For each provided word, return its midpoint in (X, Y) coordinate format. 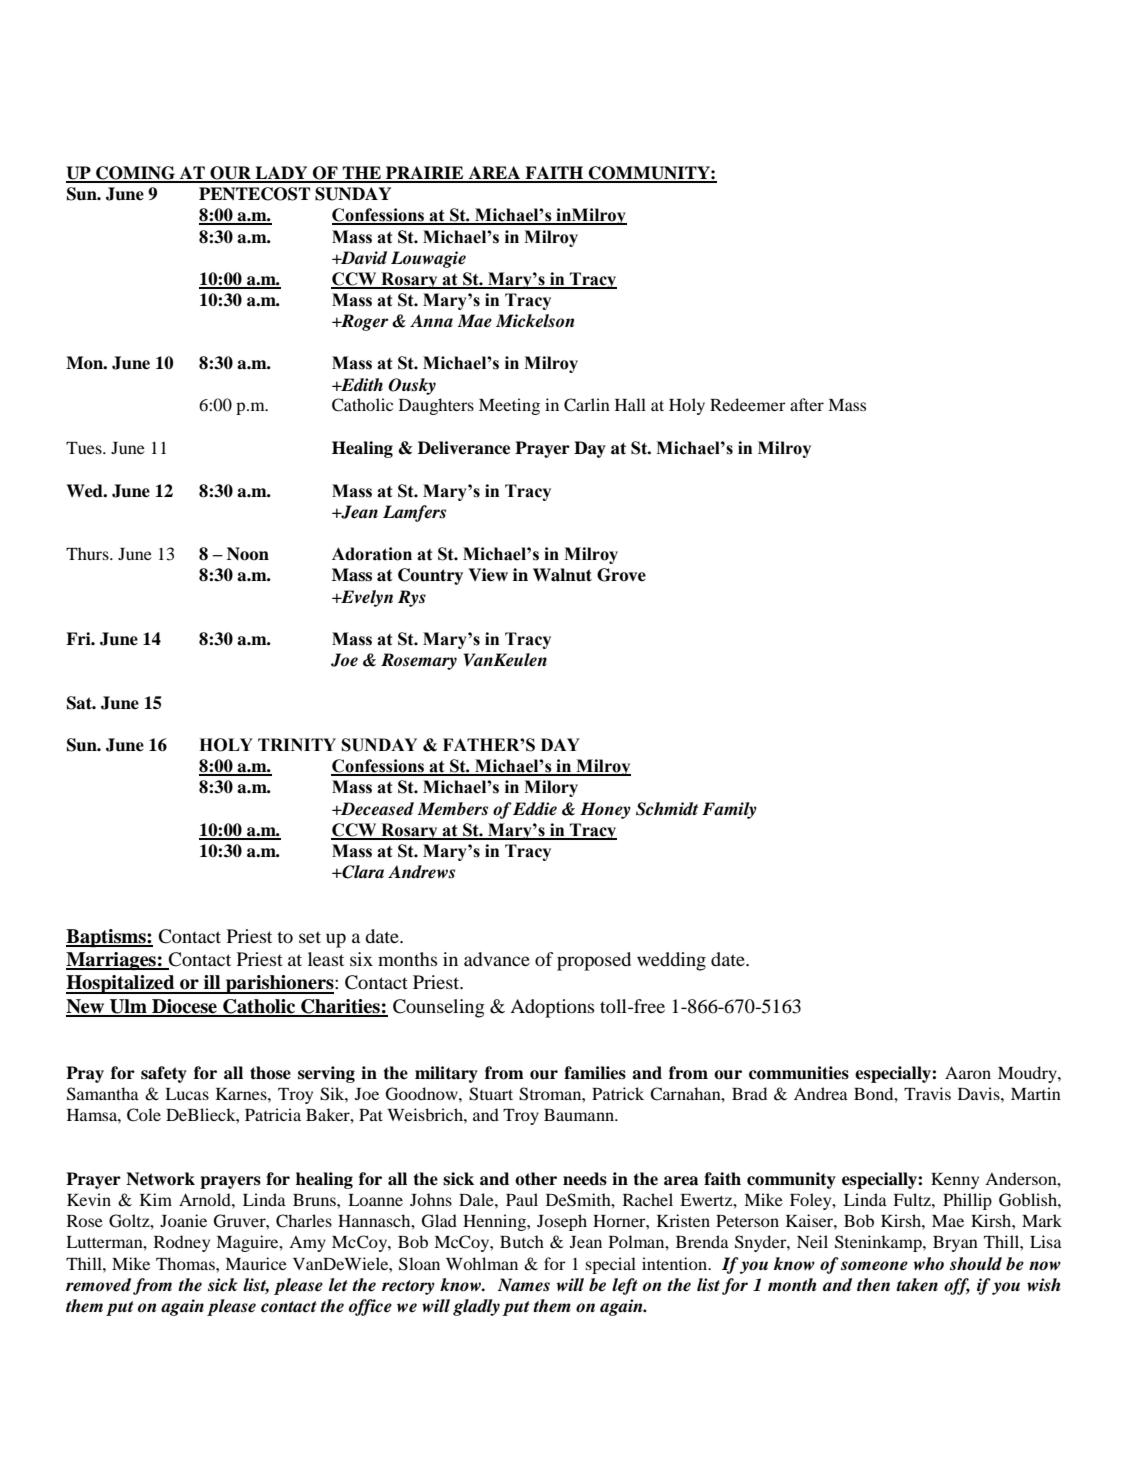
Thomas (186, 1263)
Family (729, 810)
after (807, 404)
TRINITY (297, 744)
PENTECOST (254, 194)
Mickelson (535, 321)
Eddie (535, 809)
